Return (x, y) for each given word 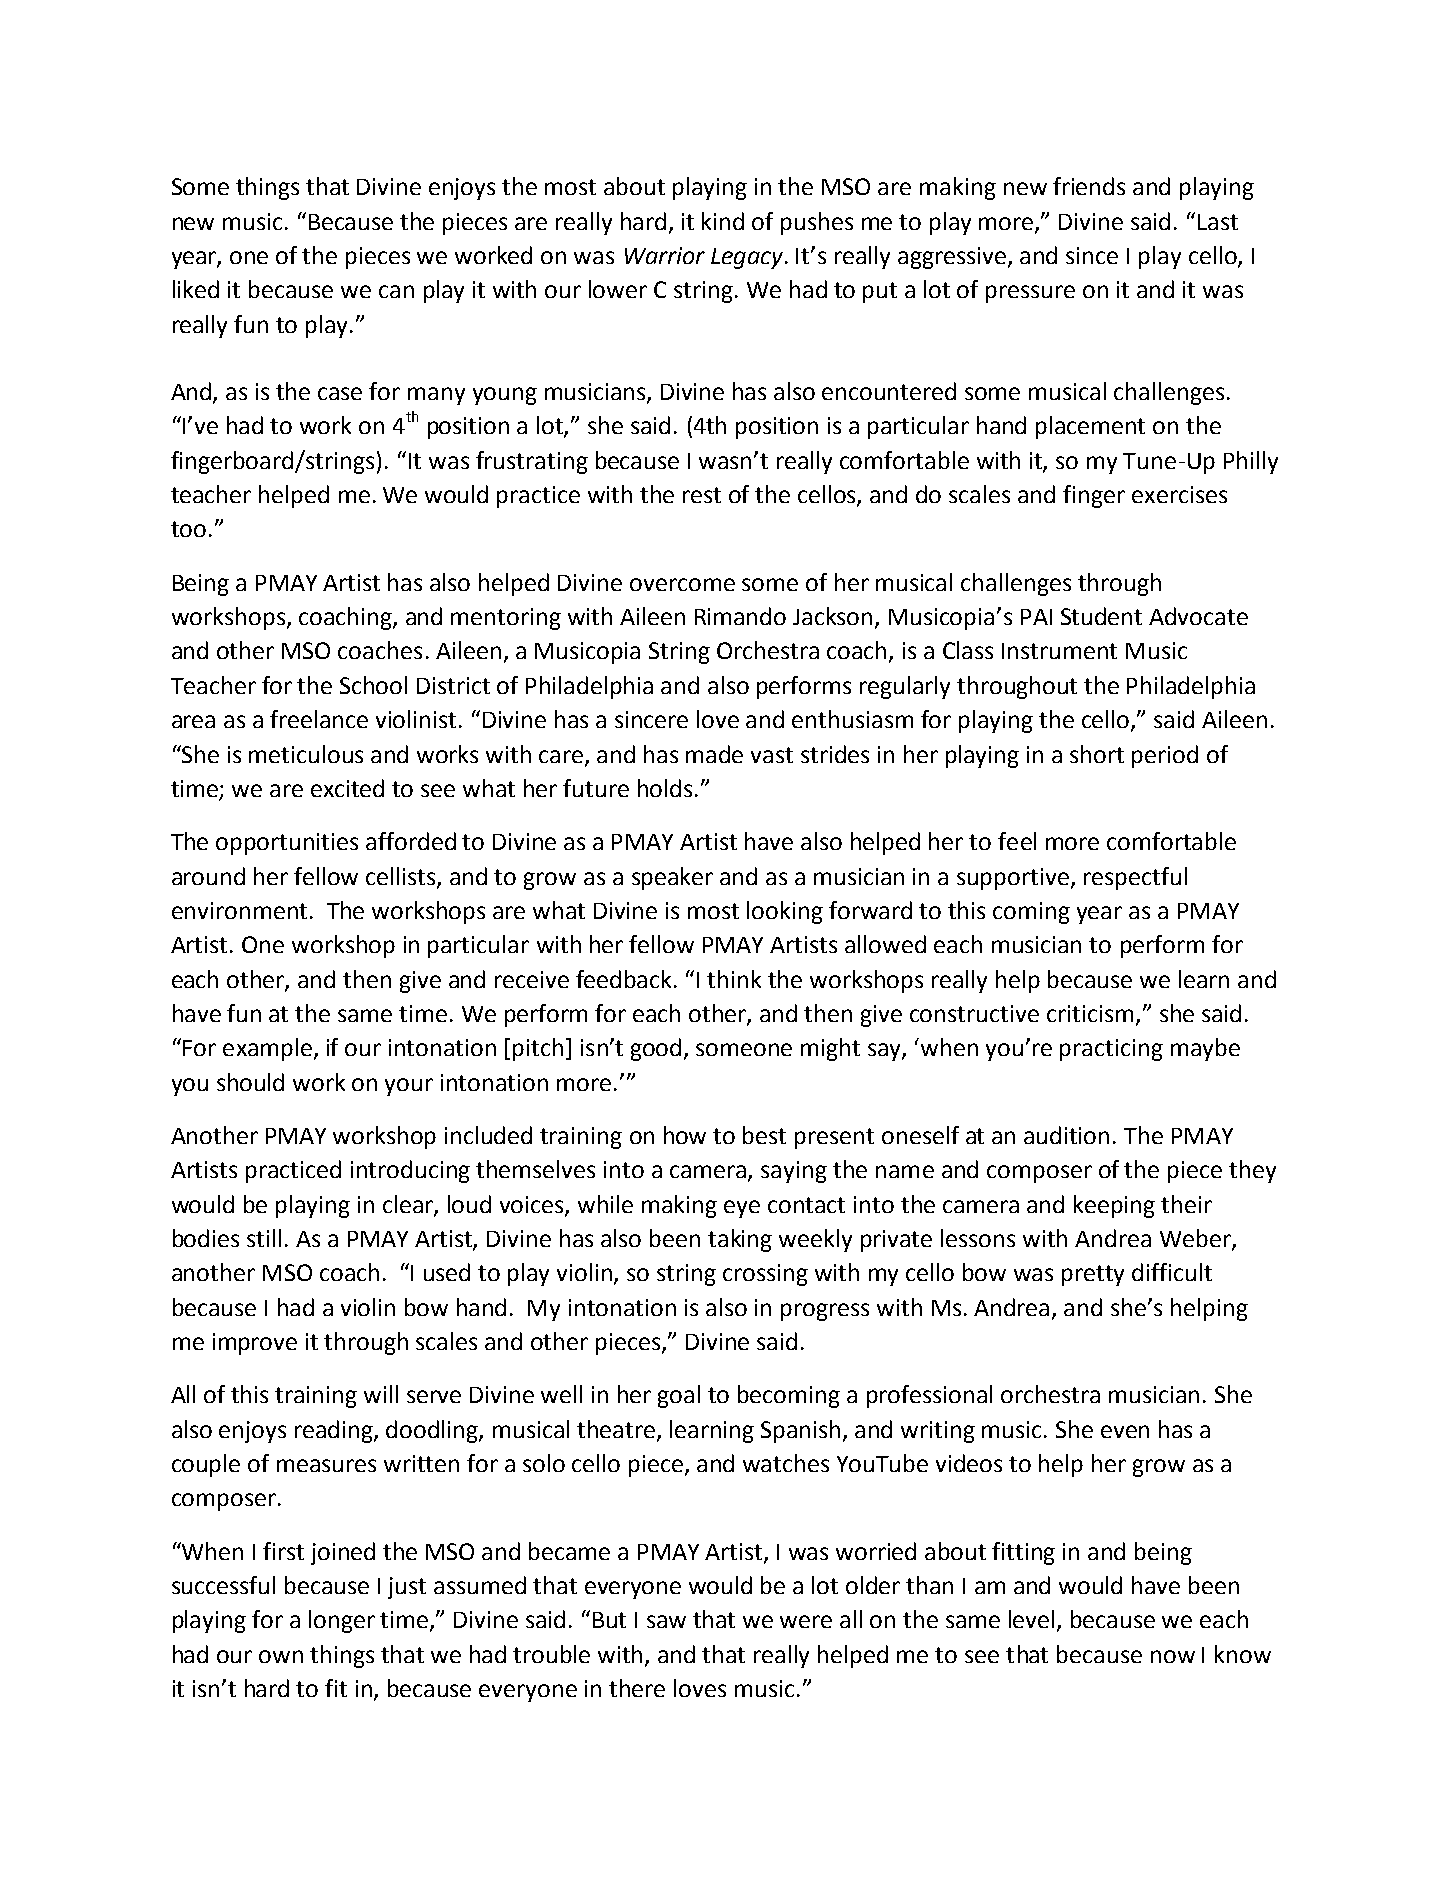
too (188, 529)
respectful (1135, 878)
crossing (765, 1275)
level (1033, 1620)
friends (1089, 186)
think (734, 979)
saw (666, 1621)
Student (1101, 616)
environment (239, 910)
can (396, 291)
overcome (682, 584)
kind (723, 221)
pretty (1093, 1275)
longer (342, 1621)
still (264, 1238)
